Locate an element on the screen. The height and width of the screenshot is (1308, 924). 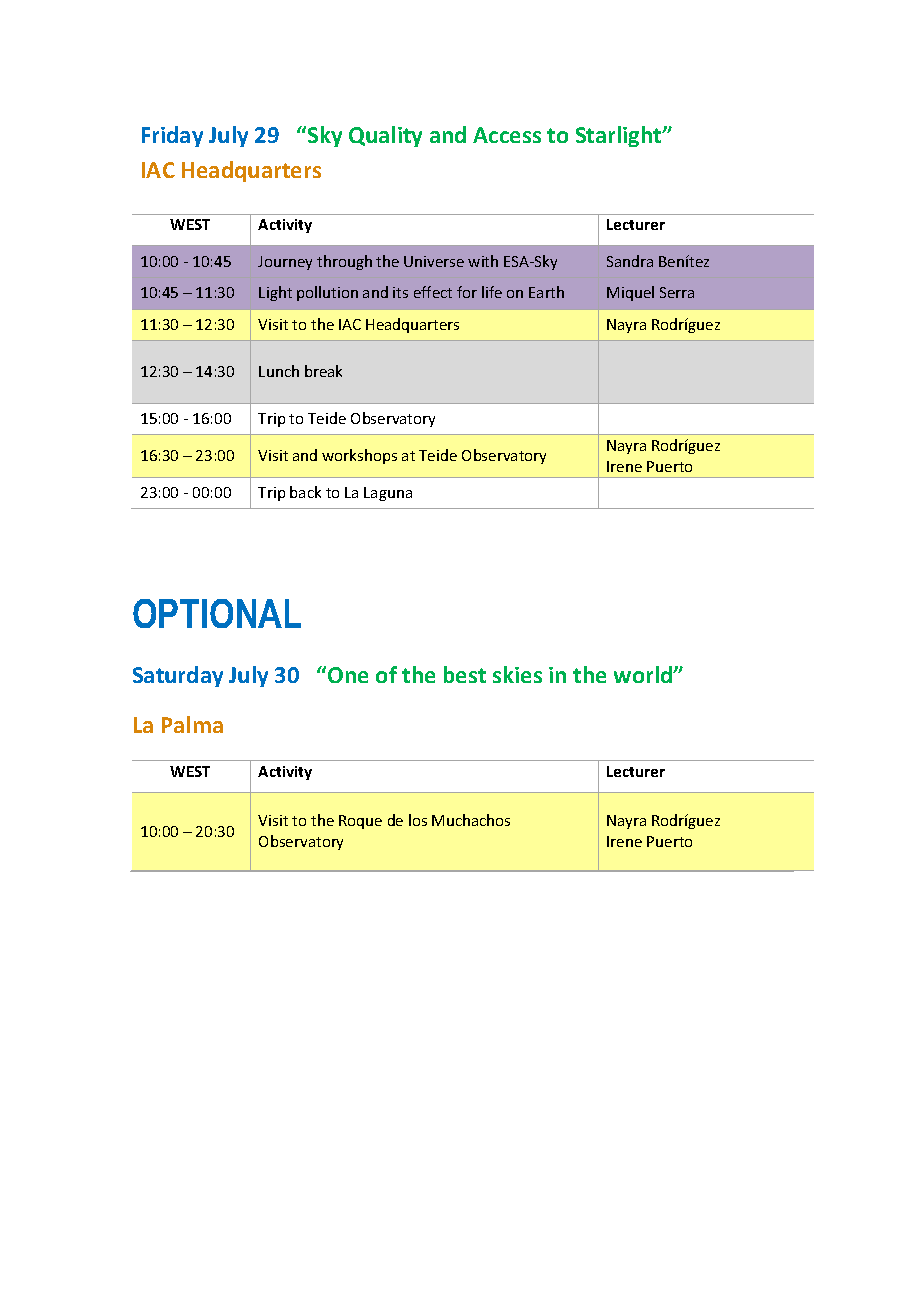
workshops is located at coordinates (359, 456).
